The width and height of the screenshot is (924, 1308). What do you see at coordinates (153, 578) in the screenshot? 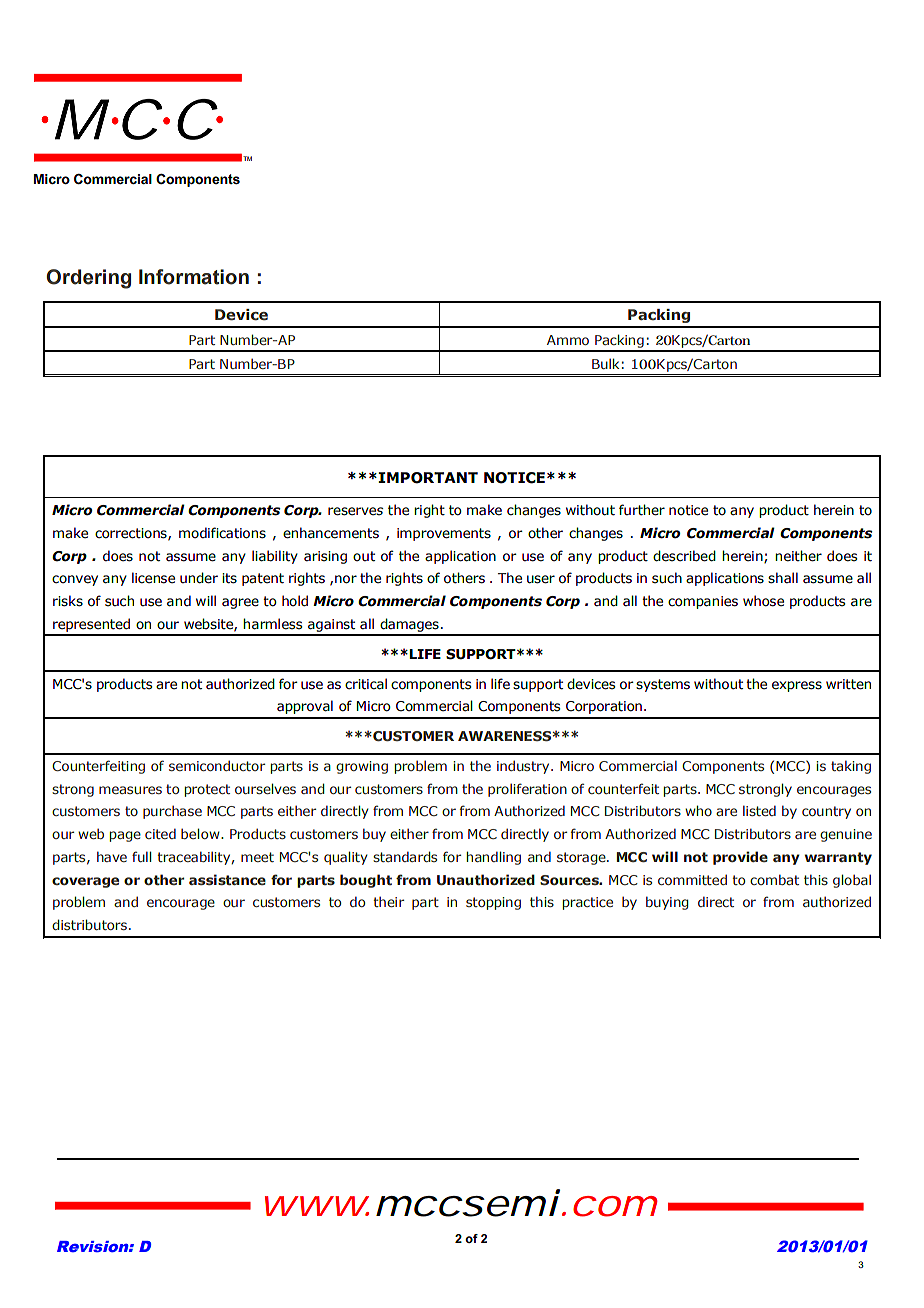
I see `license` at bounding box center [153, 578].
